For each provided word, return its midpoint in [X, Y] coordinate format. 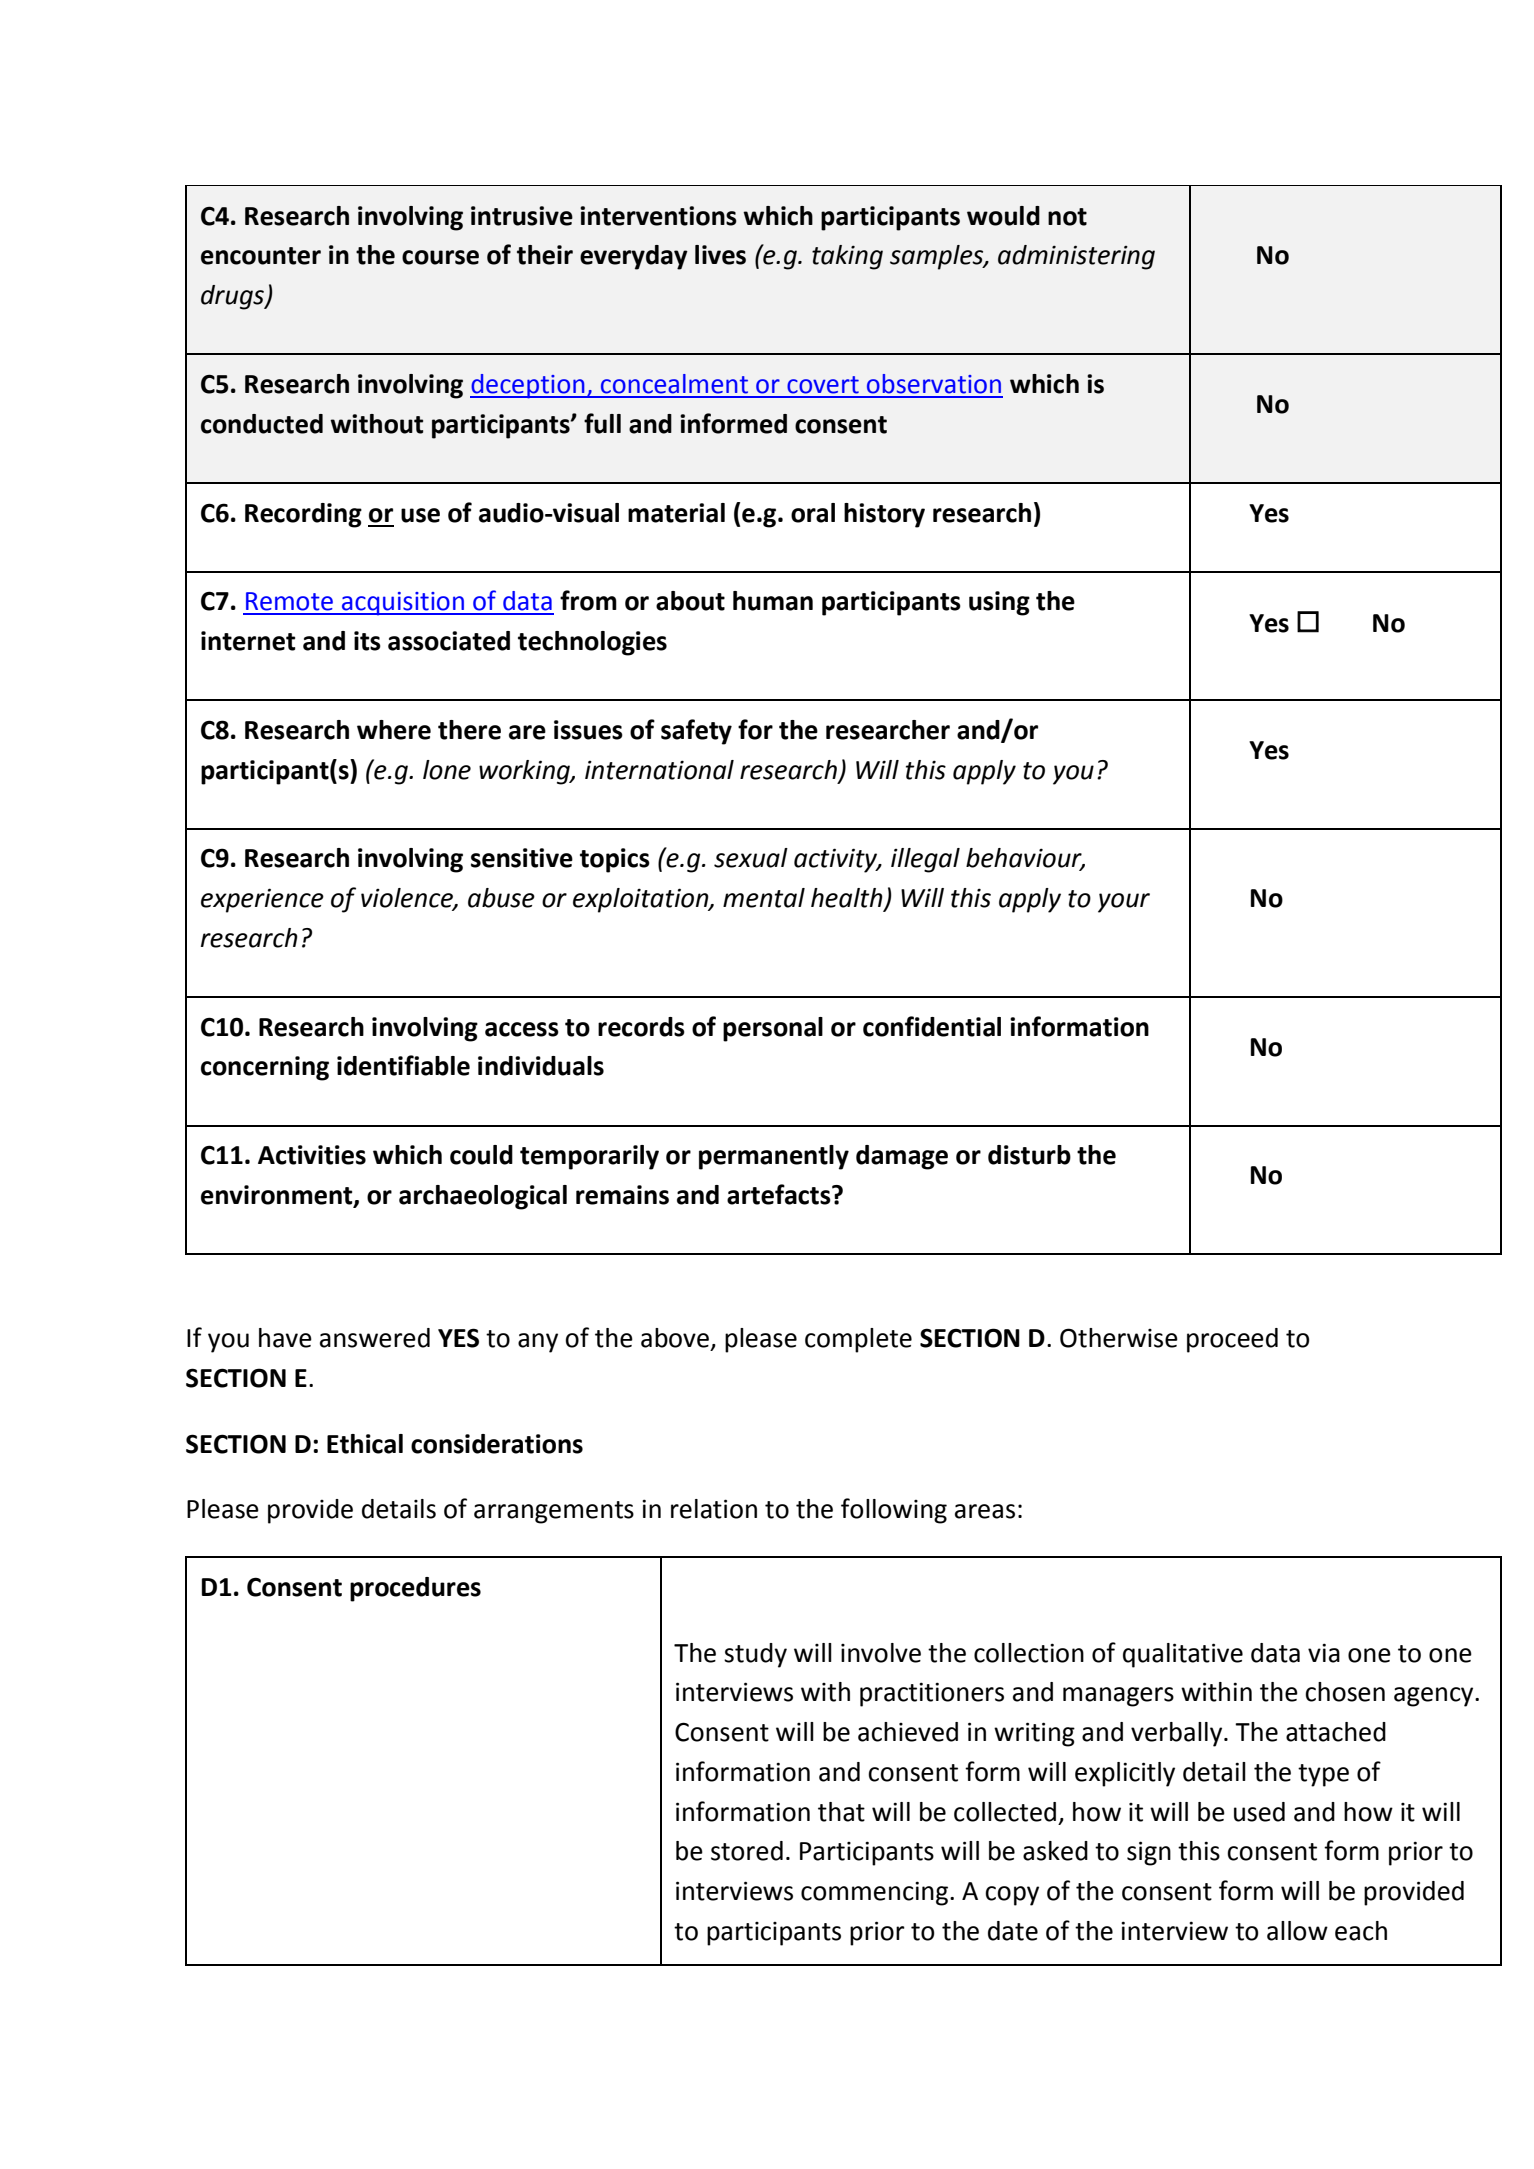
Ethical [365, 1444]
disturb [1029, 1155]
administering [1076, 257]
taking [847, 257]
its [367, 641]
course [440, 257]
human [773, 601]
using [999, 603]
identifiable [403, 1065]
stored [747, 1851]
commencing [874, 1893]
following [894, 1511]
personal [773, 1029]
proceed [1232, 1340]
